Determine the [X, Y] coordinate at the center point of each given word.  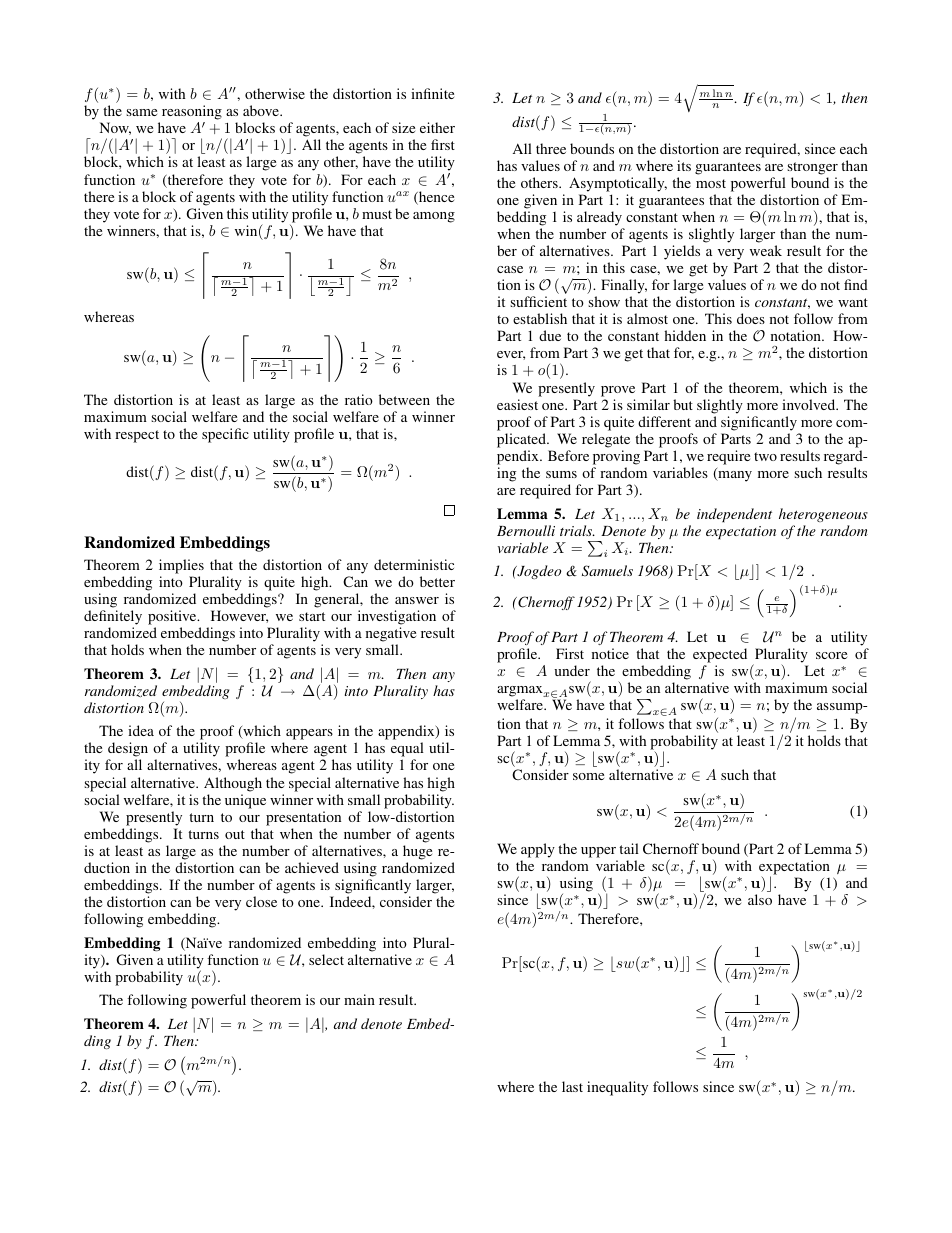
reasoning [192, 112]
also [760, 899]
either [437, 127]
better [437, 581]
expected [720, 655]
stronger [812, 168]
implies [181, 566]
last [572, 1086]
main [359, 999]
